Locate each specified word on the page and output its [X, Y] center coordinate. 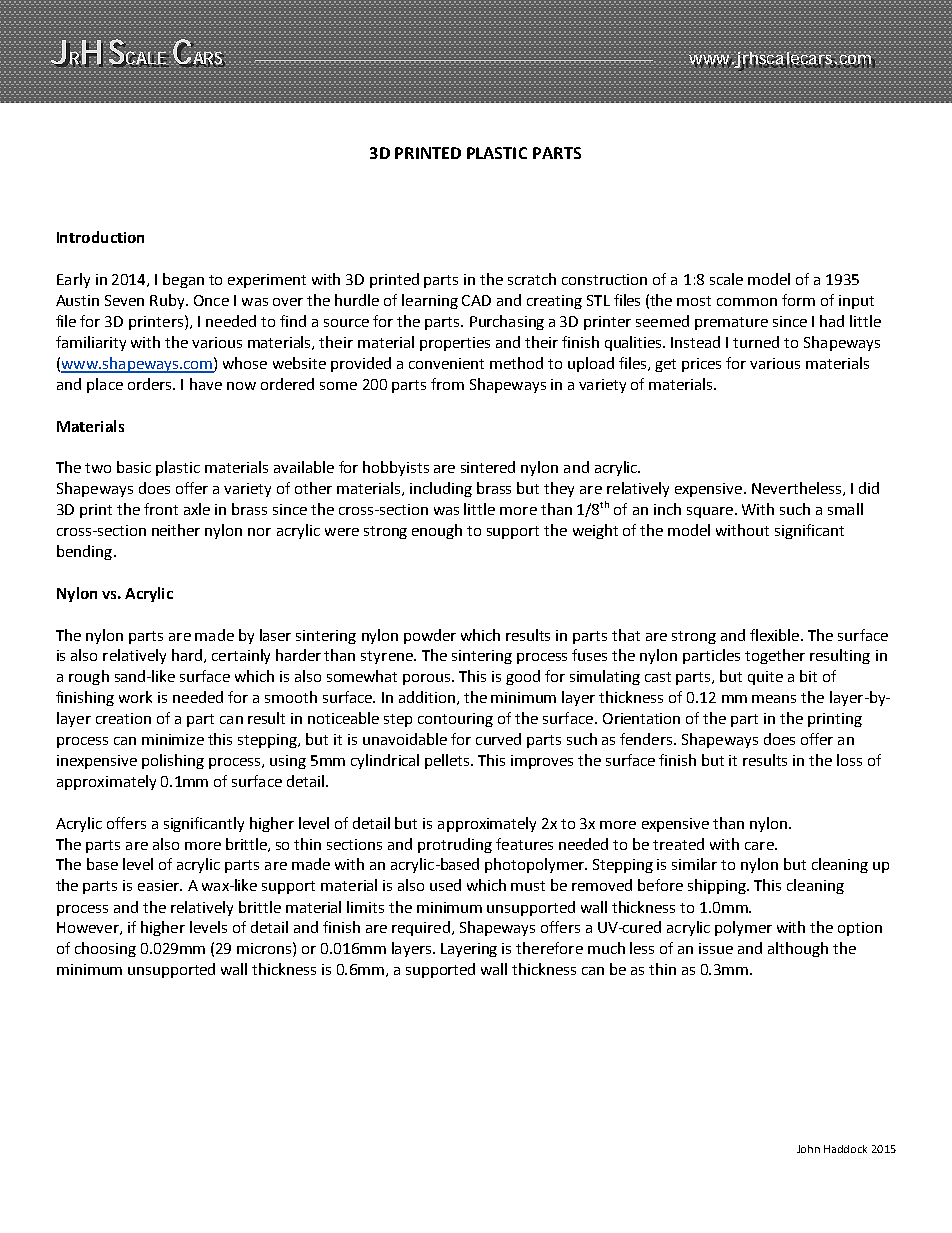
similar [694, 864]
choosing [105, 949]
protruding [455, 845]
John [808, 1149]
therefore [549, 948]
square [710, 512]
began [183, 280]
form [798, 300]
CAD [476, 300]
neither [176, 530]
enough [437, 531]
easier [159, 885]
